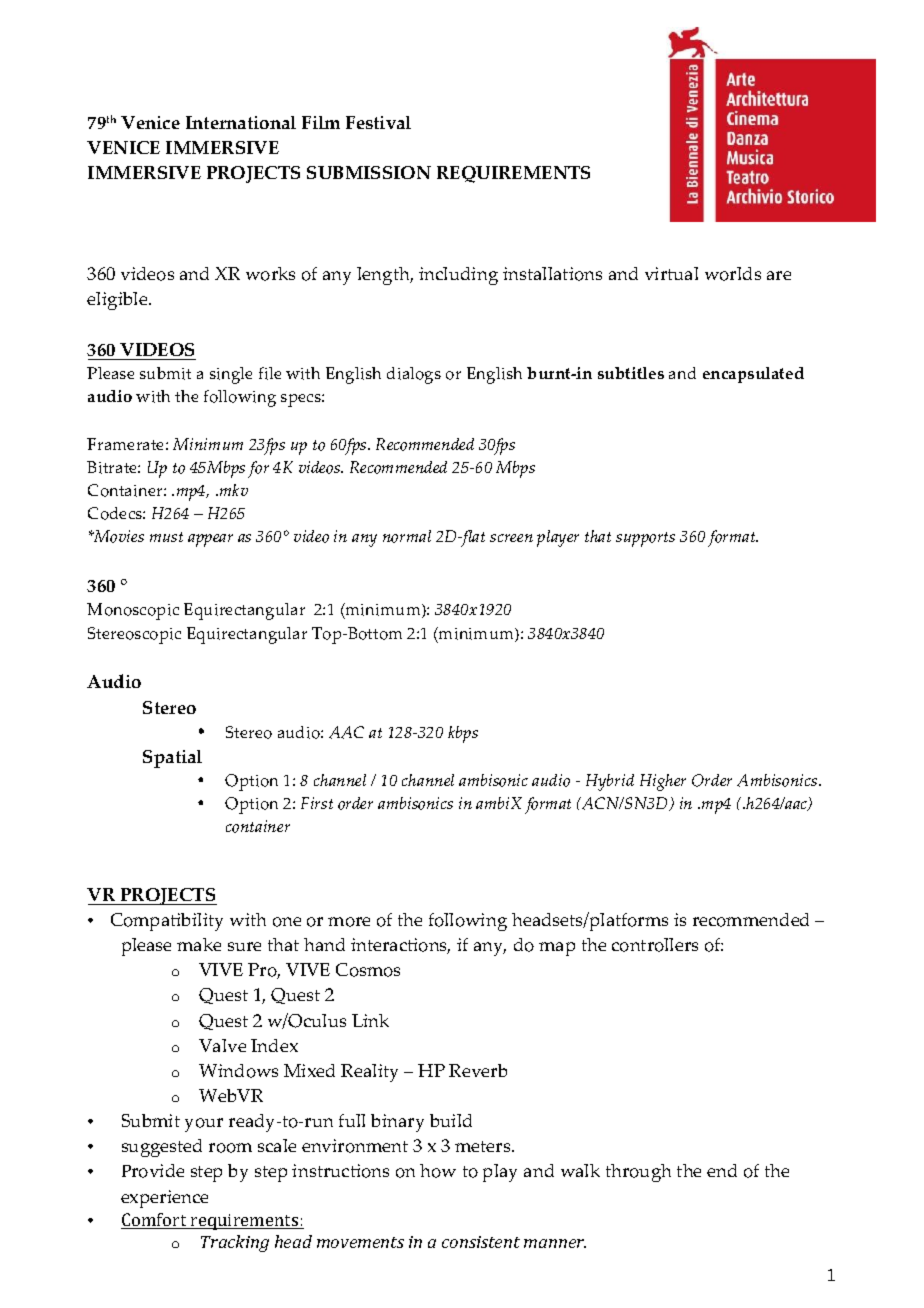  Describe the element at coordinates (172, 759) in the screenshot. I see `Spatial` at that location.
